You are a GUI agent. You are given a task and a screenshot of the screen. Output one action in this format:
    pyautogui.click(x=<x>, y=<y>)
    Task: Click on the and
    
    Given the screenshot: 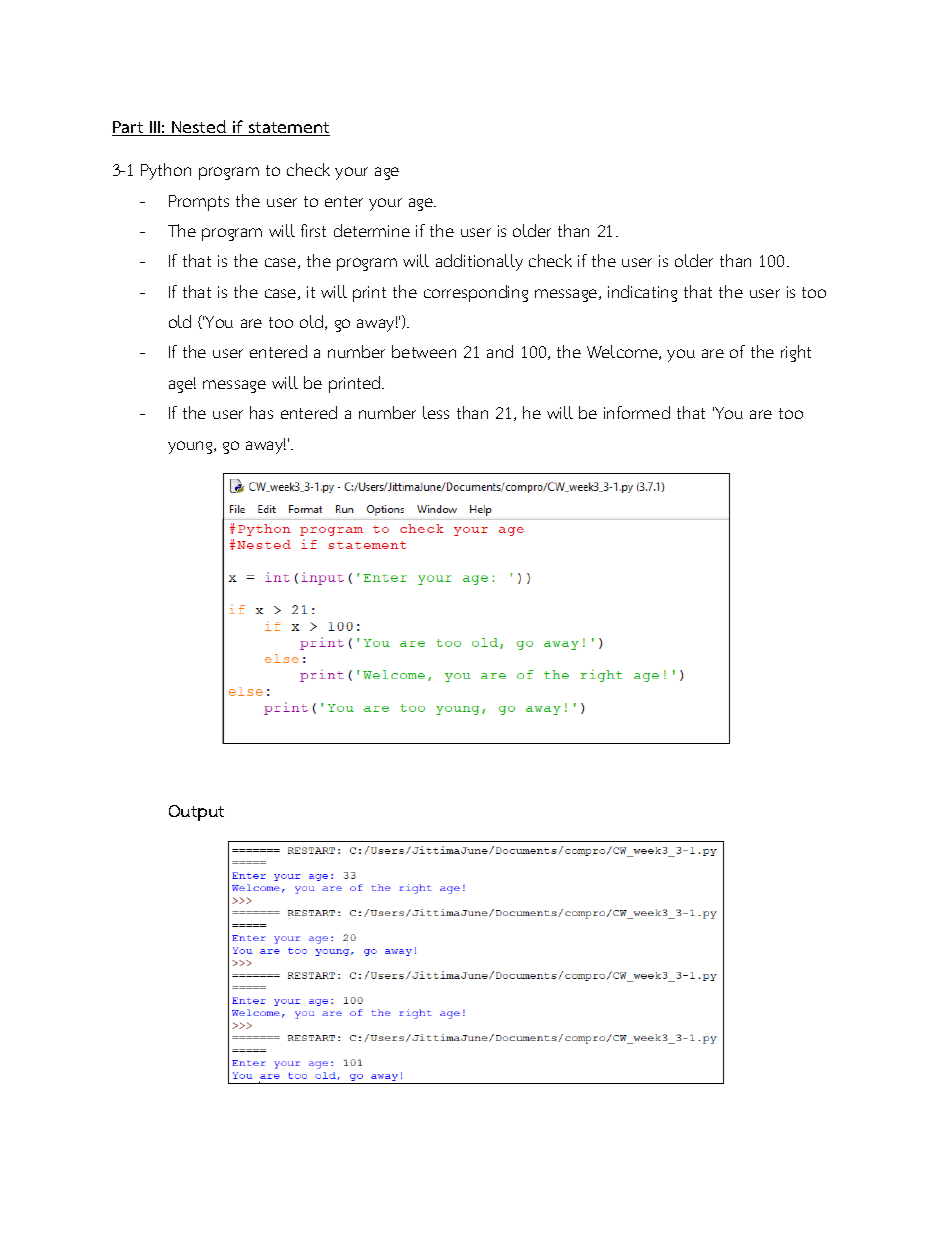 What is the action you would take?
    pyautogui.click(x=500, y=351)
